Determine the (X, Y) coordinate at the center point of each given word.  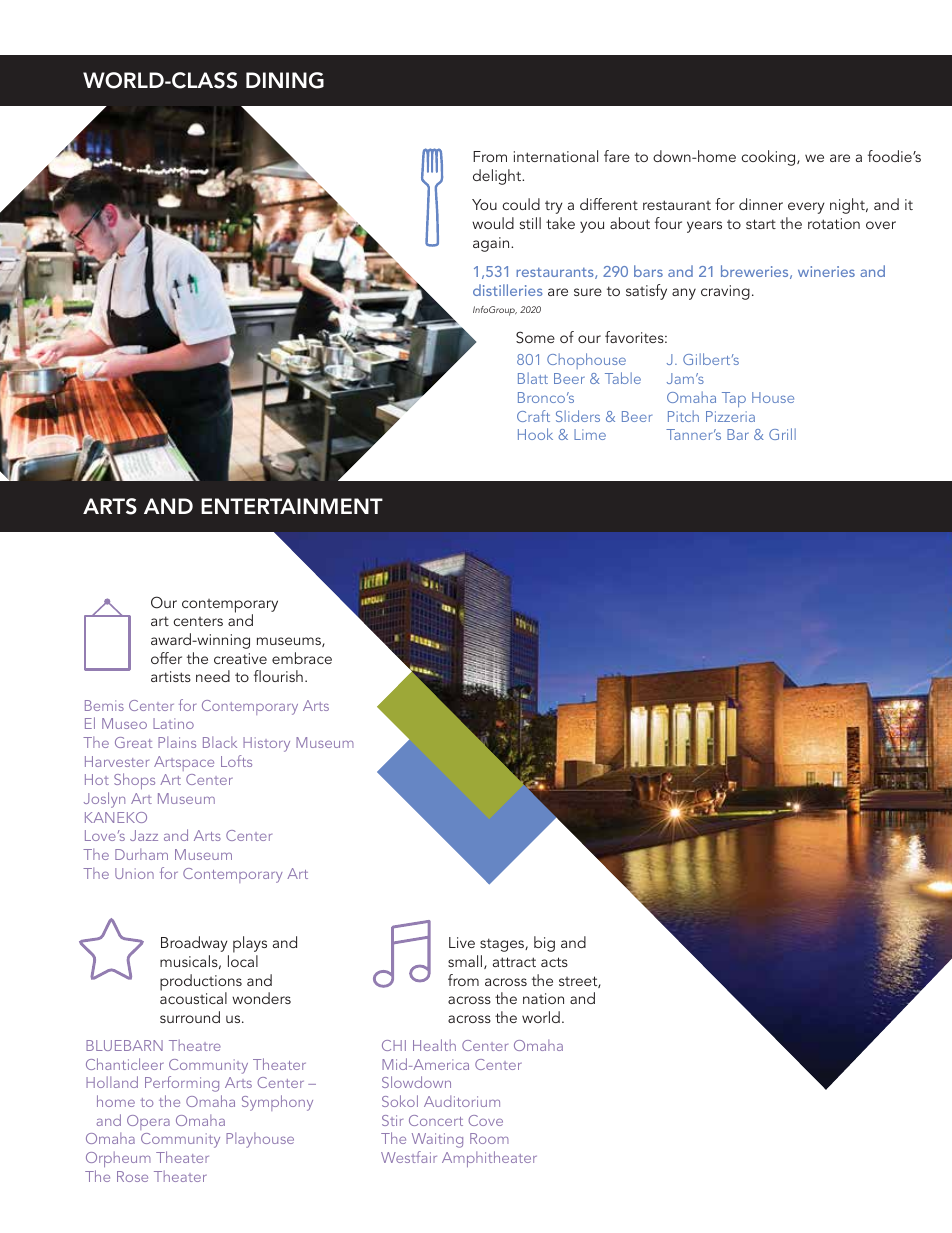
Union (134, 873)
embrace (302, 658)
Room (489, 1138)
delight (498, 177)
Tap (734, 399)
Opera (148, 1122)
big (544, 944)
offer (166, 658)
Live (462, 942)
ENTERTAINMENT (292, 506)
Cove (485, 1120)
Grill (782, 434)
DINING (285, 80)
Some (535, 337)
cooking (769, 158)
